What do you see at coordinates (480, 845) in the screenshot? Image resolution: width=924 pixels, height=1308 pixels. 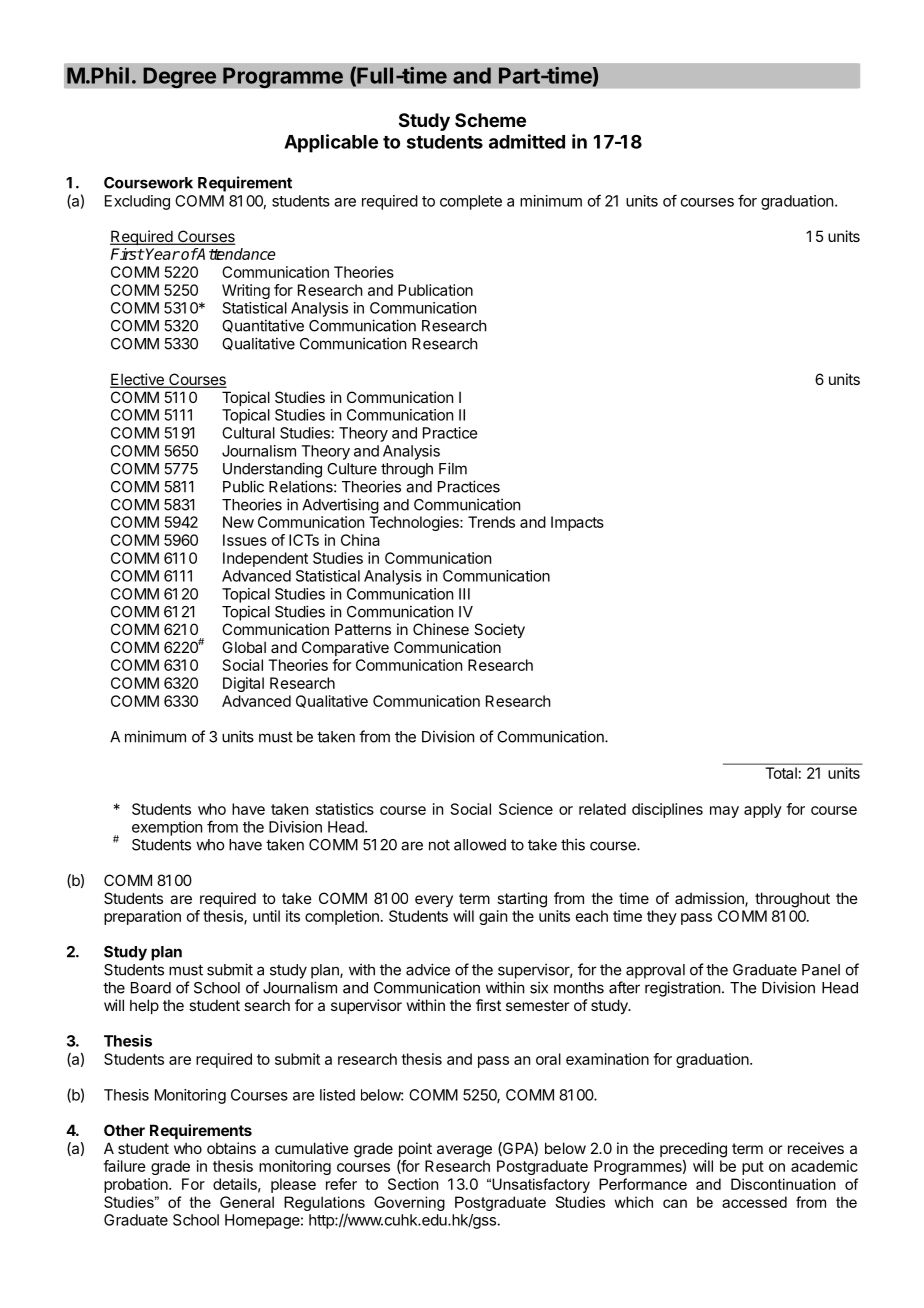 I see `allowed` at bounding box center [480, 845].
